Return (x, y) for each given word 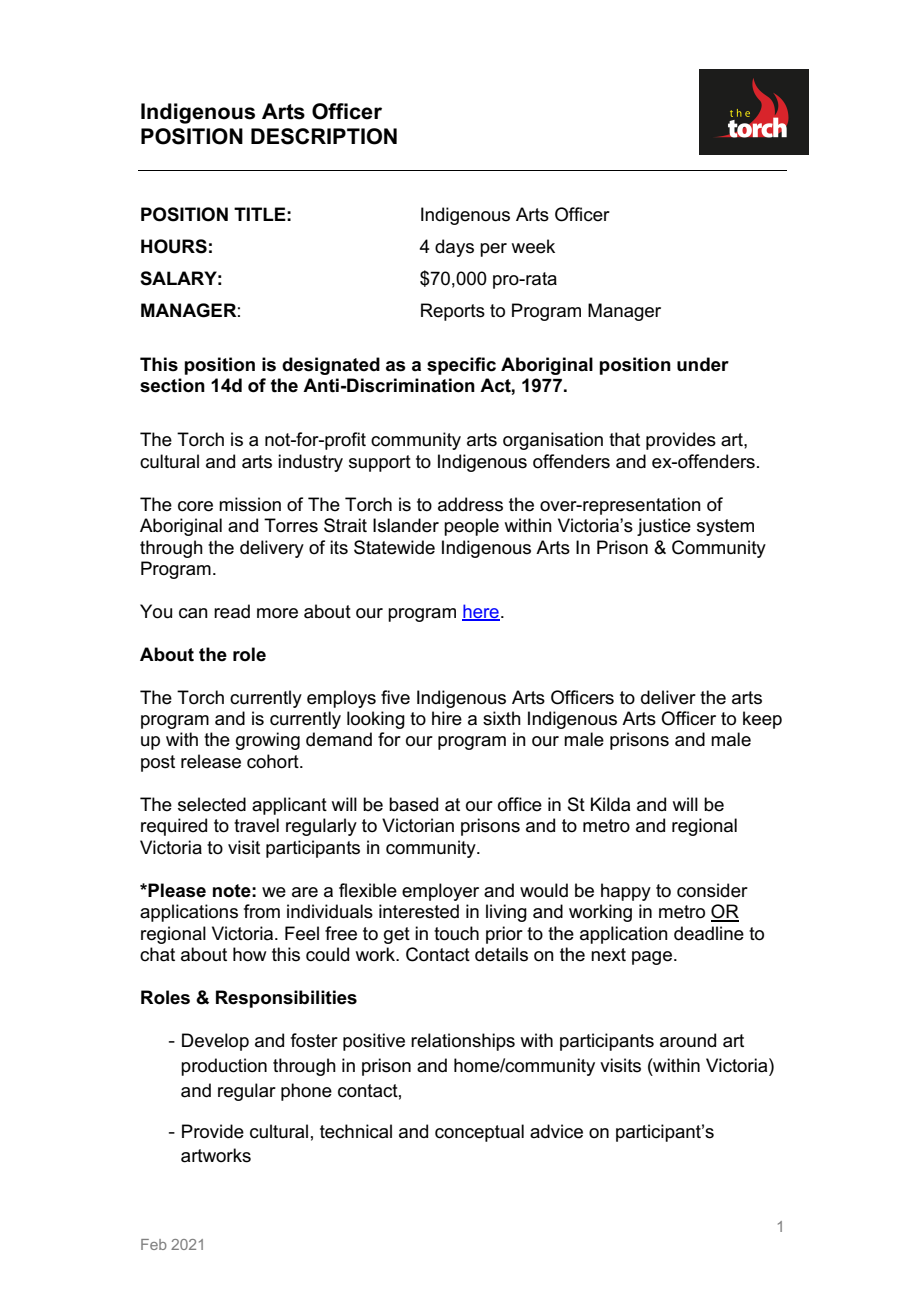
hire (447, 718)
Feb (154, 1244)
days (454, 248)
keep (762, 720)
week (533, 246)
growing (268, 741)
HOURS (174, 246)
